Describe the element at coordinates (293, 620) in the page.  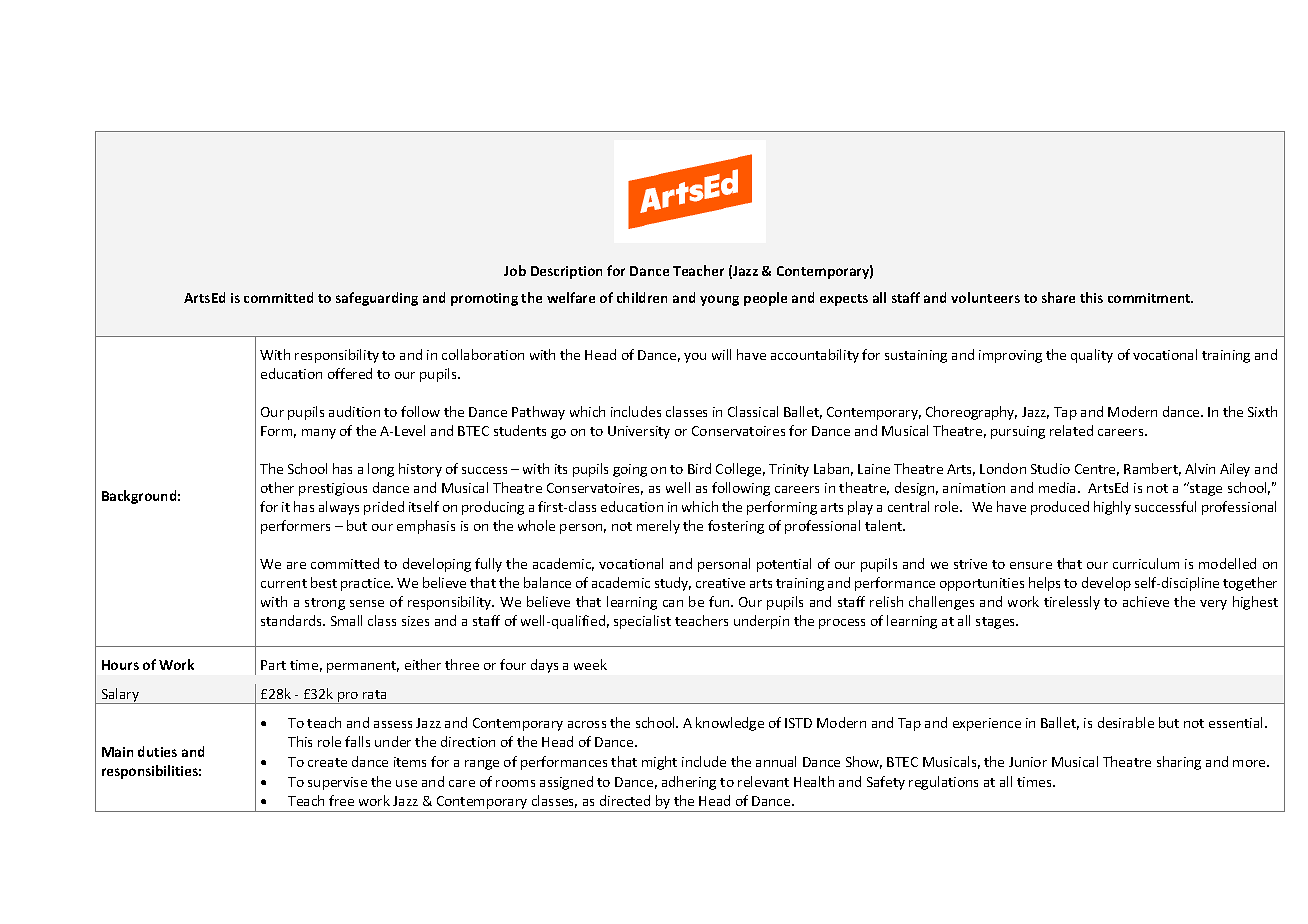
I see `standards` at that location.
